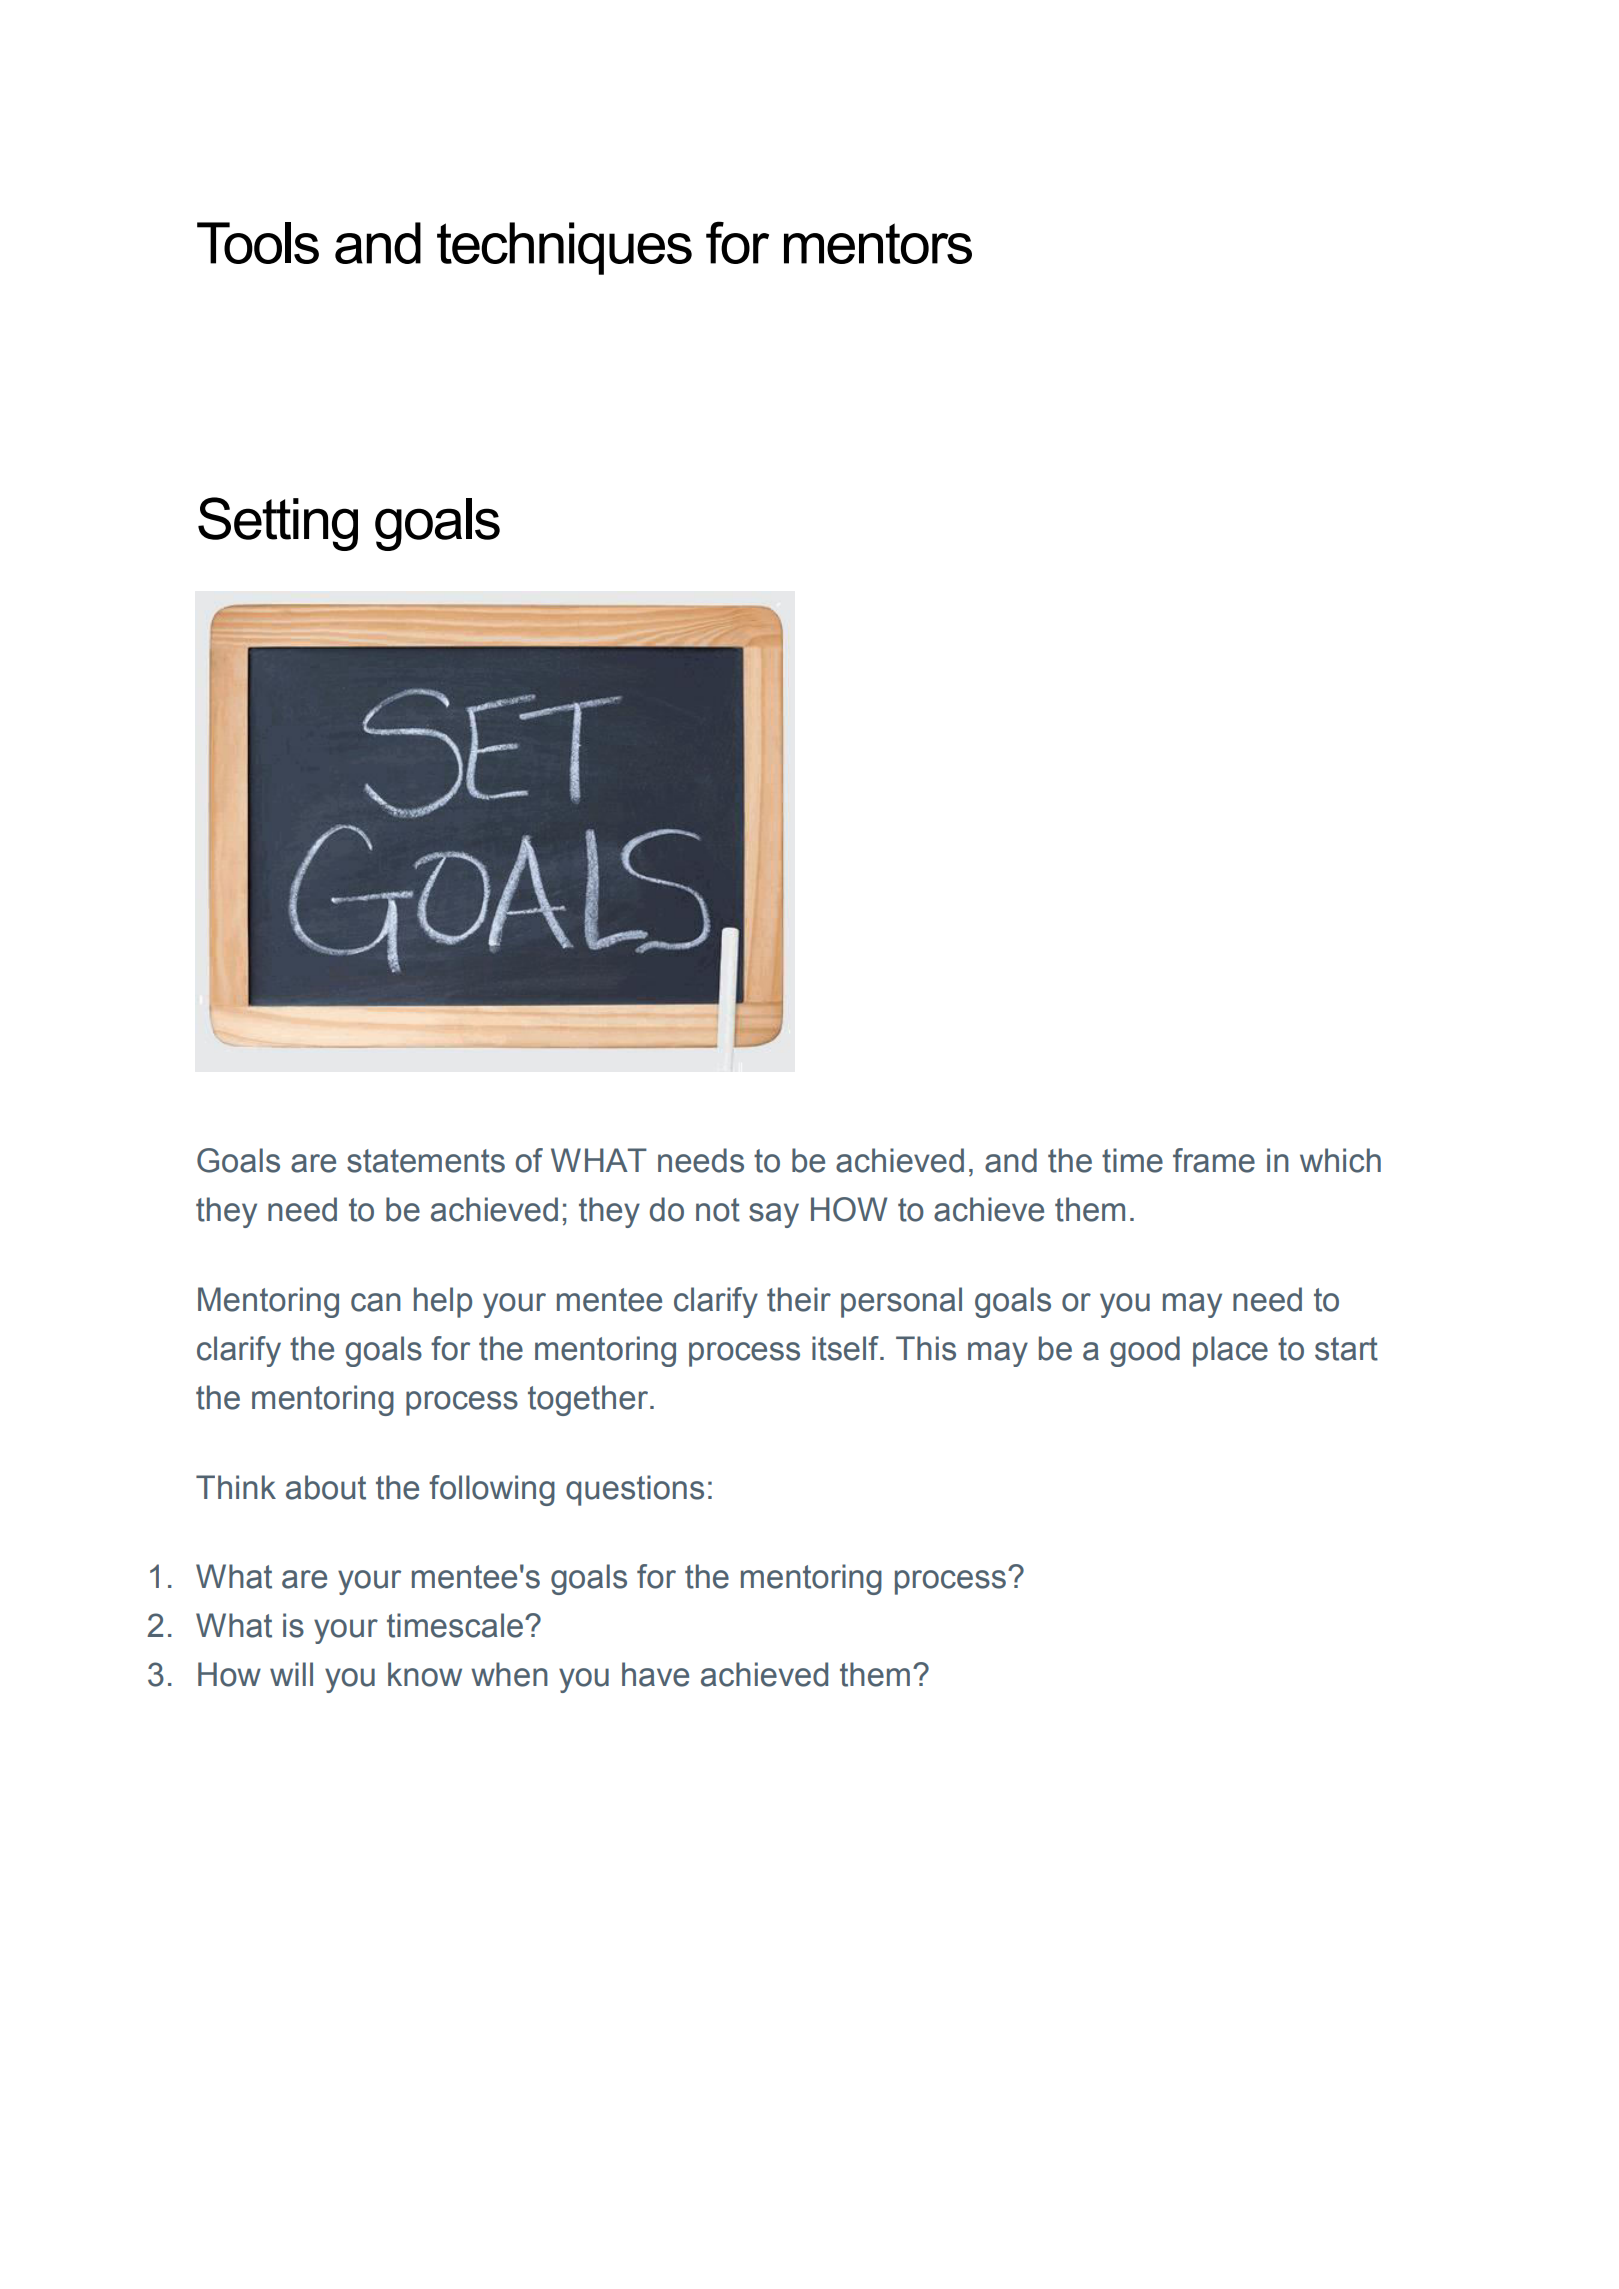 The height and width of the screenshot is (2289, 1619). What do you see at coordinates (1214, 1160) in the screenshot?
I see `frame` at bounding box center [1214, 1160].
